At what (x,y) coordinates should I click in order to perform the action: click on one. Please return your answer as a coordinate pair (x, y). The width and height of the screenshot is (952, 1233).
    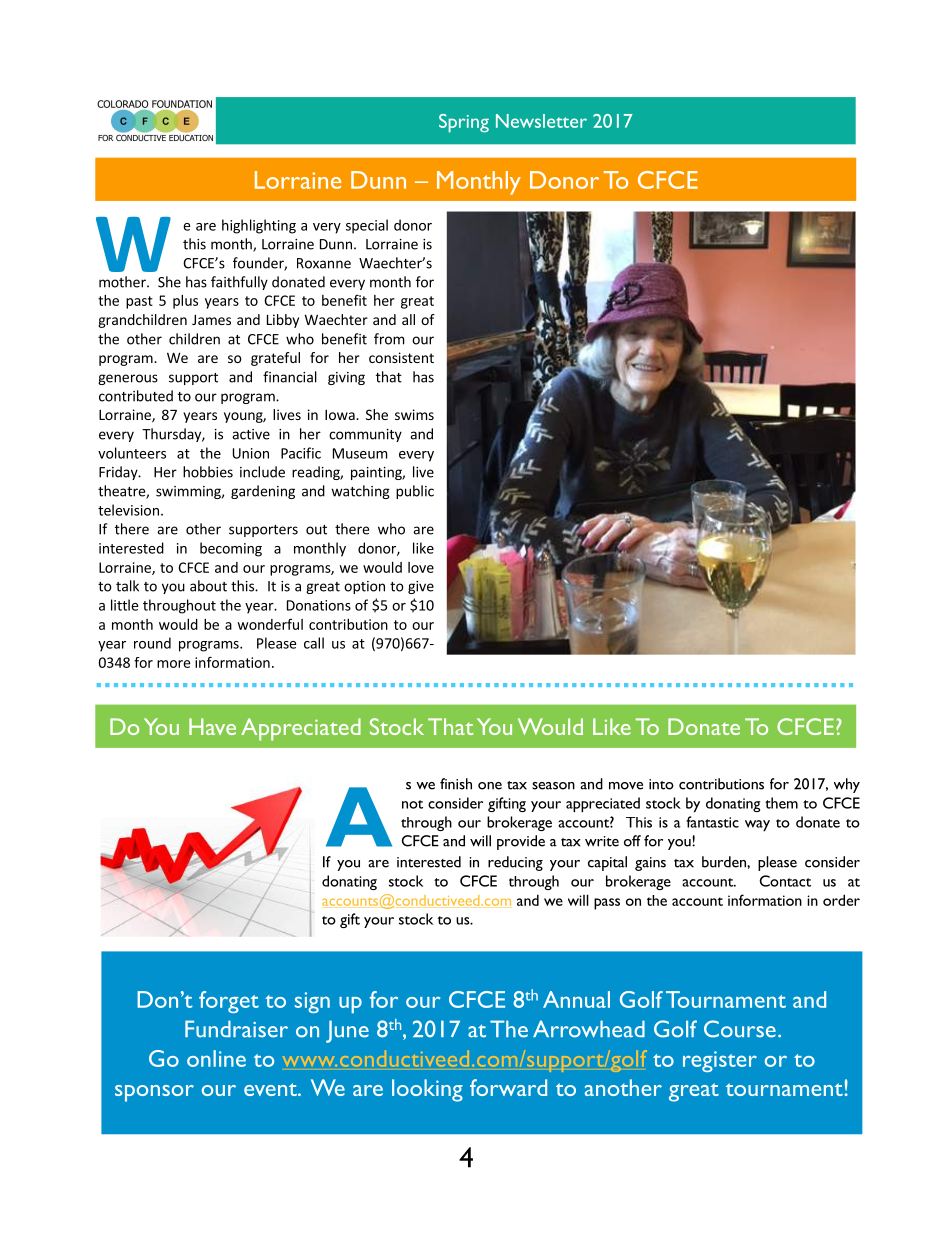
    Looking at the image, I should click on (490, 786).
